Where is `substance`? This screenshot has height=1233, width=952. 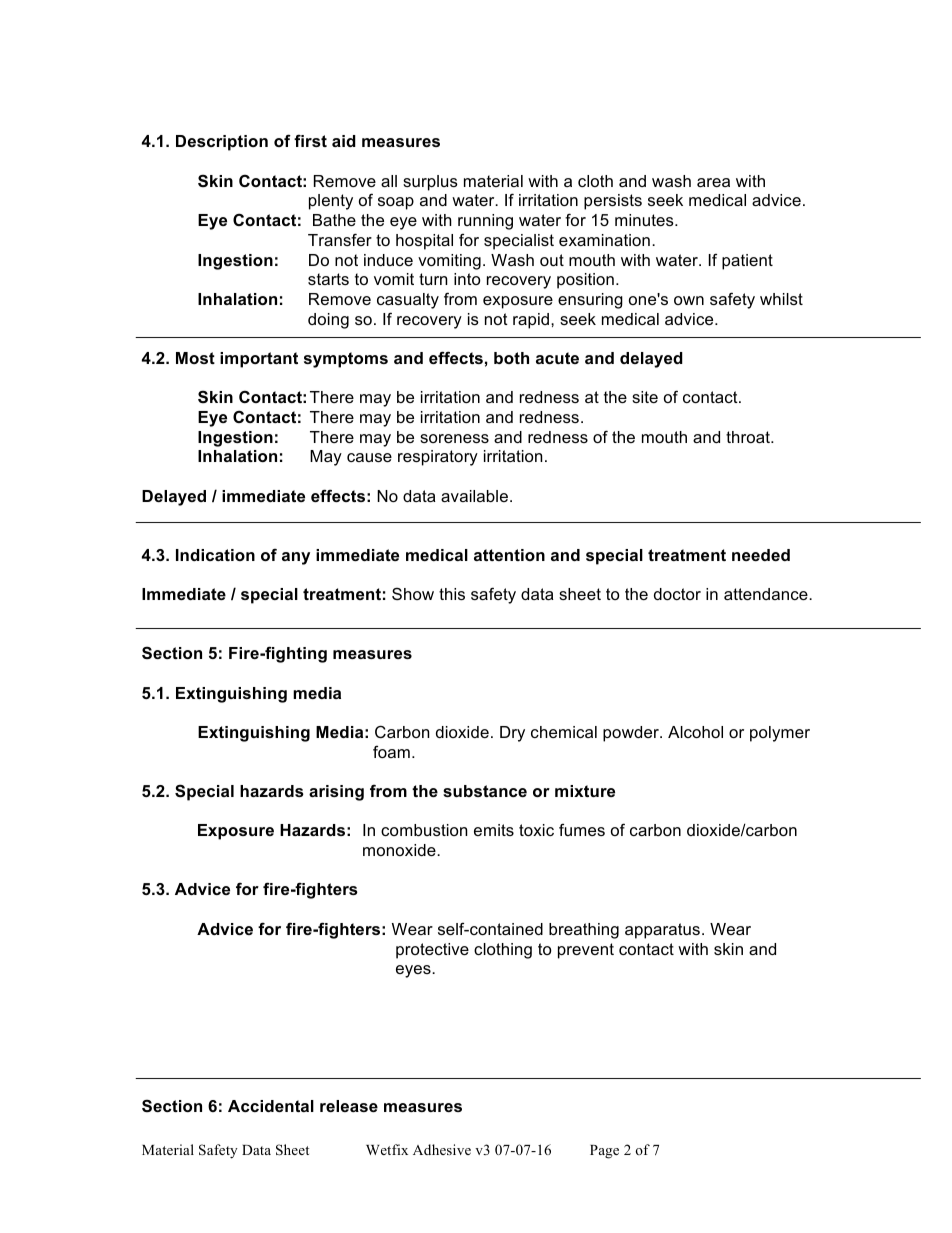 substance is located at coordinates (485, 791).
